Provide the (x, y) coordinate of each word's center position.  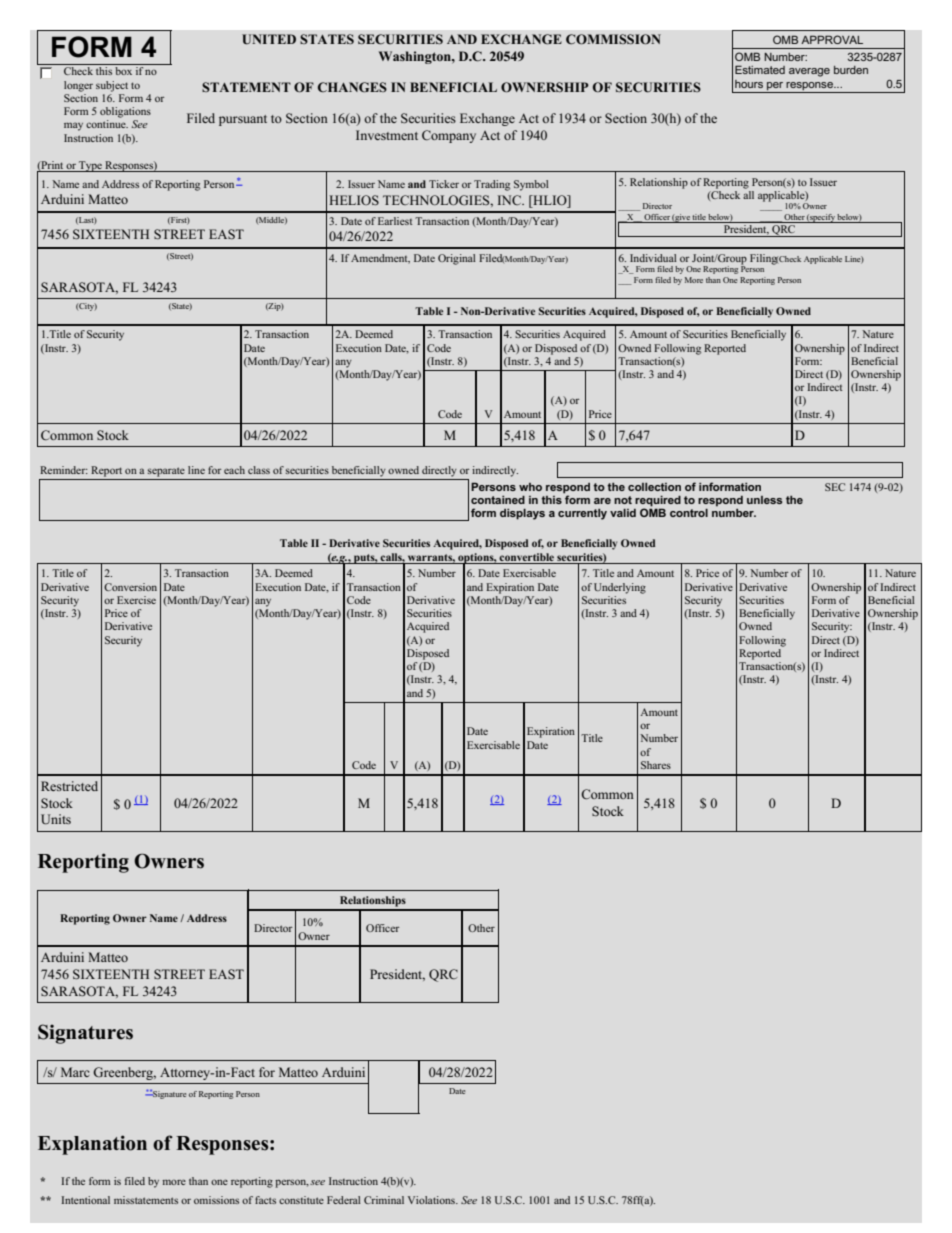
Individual (653, 258)
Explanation (92, 1145)
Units (56, 819)
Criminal (384, 1200)
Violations (432, 1200)
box (123, 71)
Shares (656, 765)
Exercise (136, 600)
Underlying (620, 588)
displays (522, 514)
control (689, 513)
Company (449, 136)
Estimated (760, 69)
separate (166, 472)
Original (457, 259)
